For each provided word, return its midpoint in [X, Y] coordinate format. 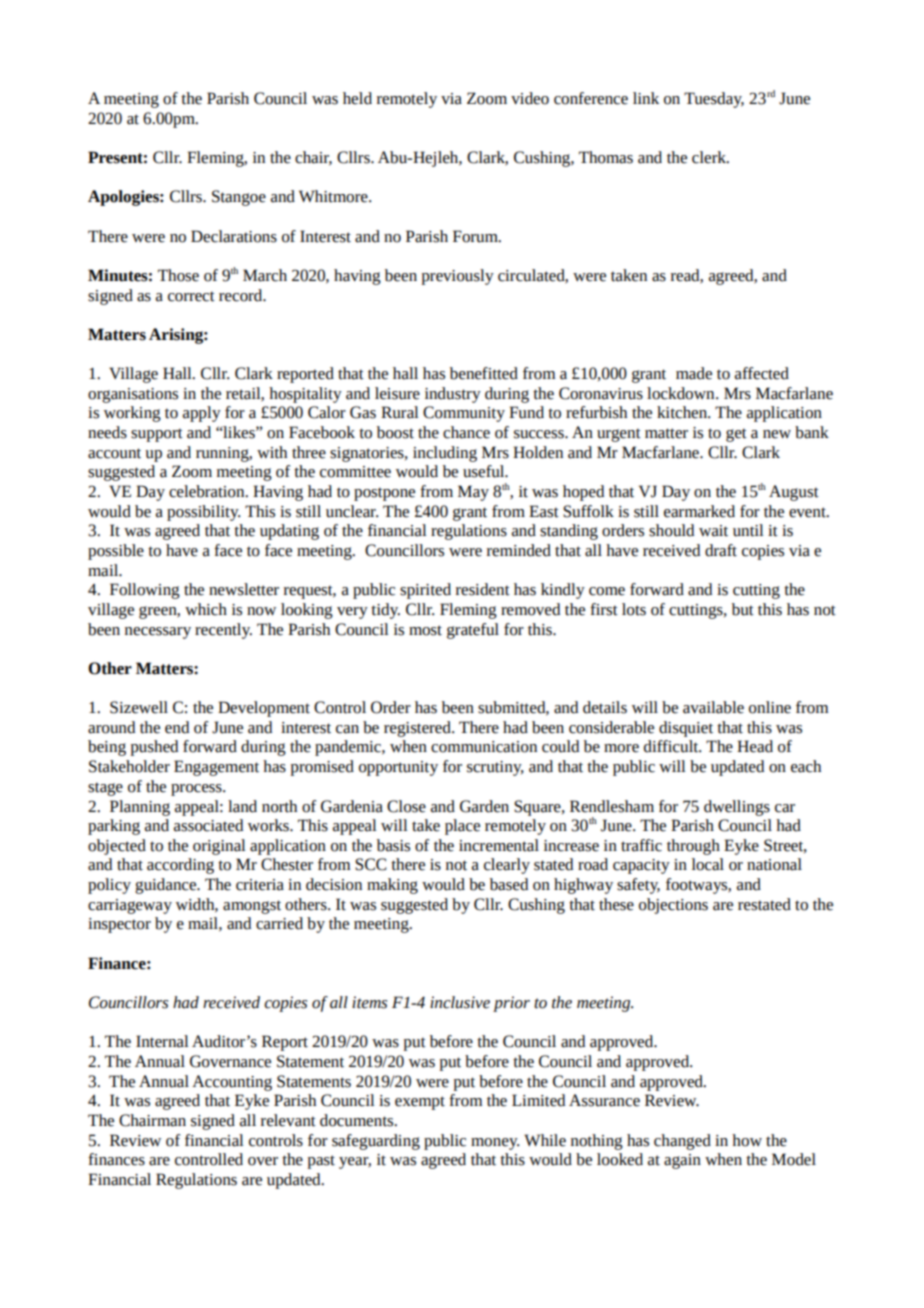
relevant [288, 1120]
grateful [473, 631]
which [206, 609]
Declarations [234, 236]
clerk [710, 157]
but [743, 609]
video [530, 98]
